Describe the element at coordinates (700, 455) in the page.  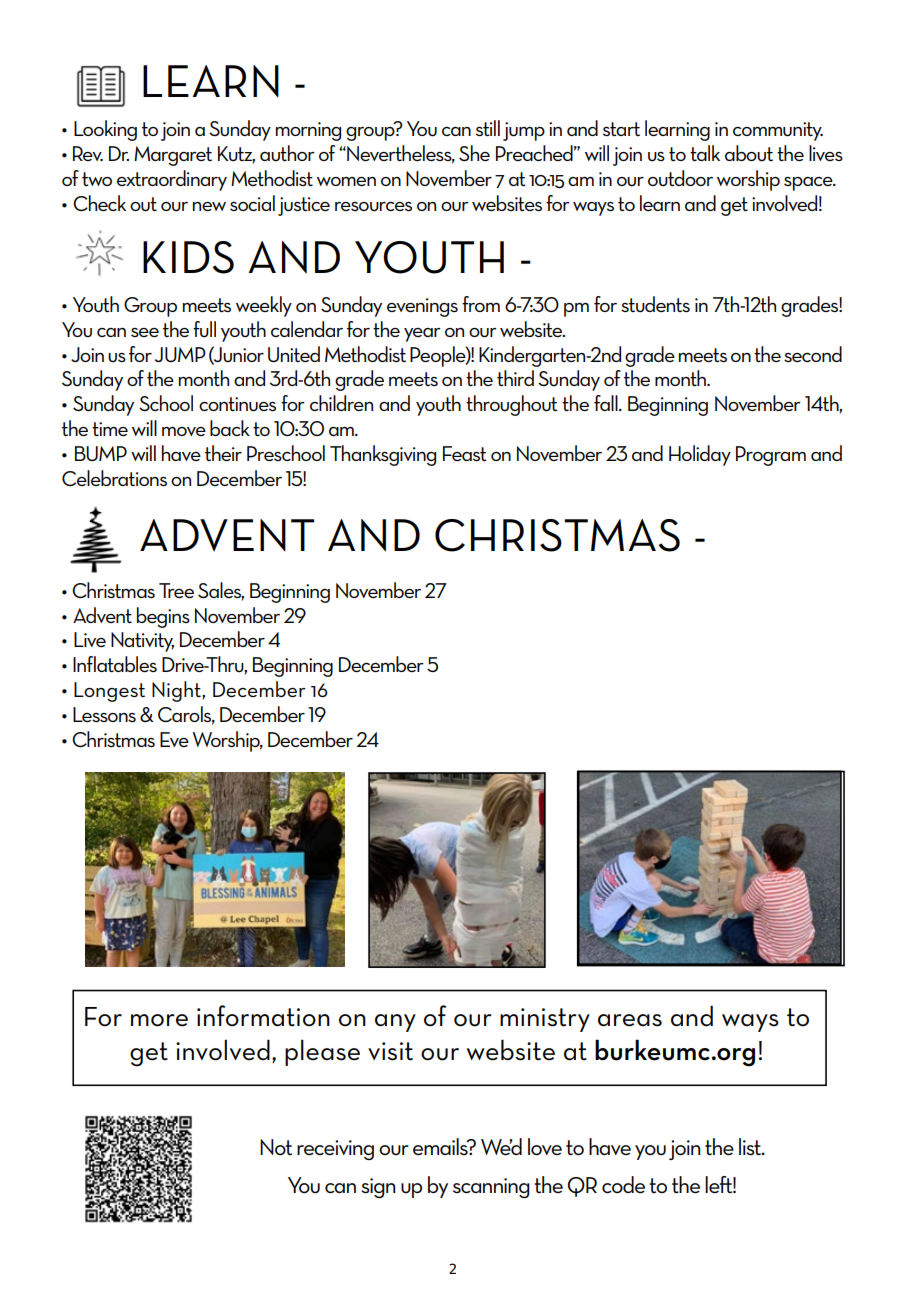
I see `Holiday` at that location.
